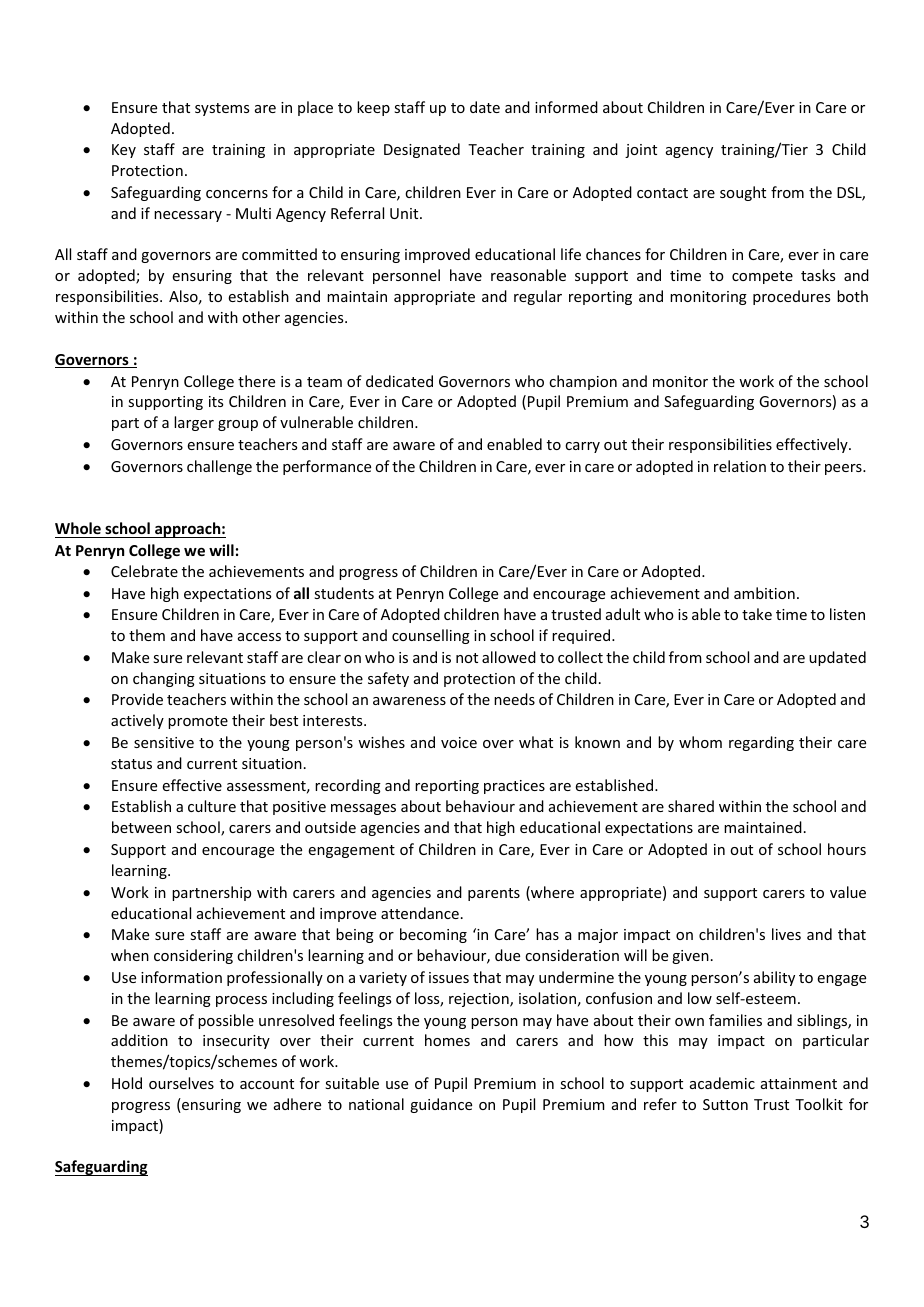 The width and height of the document is (924, 1307). What do you see at coordinates (422, 150) in the document?
I see `Designated` at bounding box center [422, 150].
